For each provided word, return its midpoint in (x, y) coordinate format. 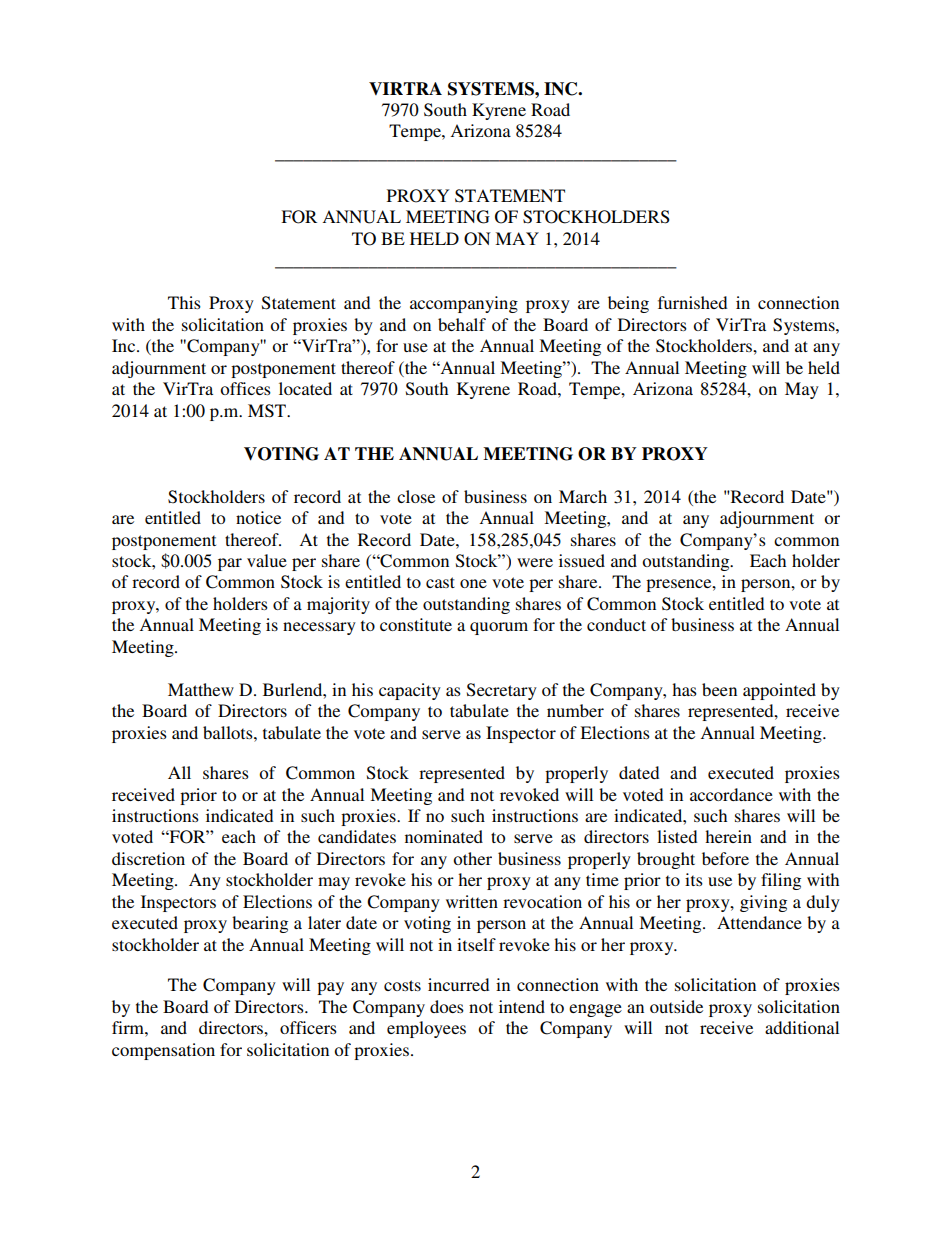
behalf (462, 324)
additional (802, 1027)
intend (522, 1006)
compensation (163, 1051)
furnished (692, 302)
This (184, 302)
